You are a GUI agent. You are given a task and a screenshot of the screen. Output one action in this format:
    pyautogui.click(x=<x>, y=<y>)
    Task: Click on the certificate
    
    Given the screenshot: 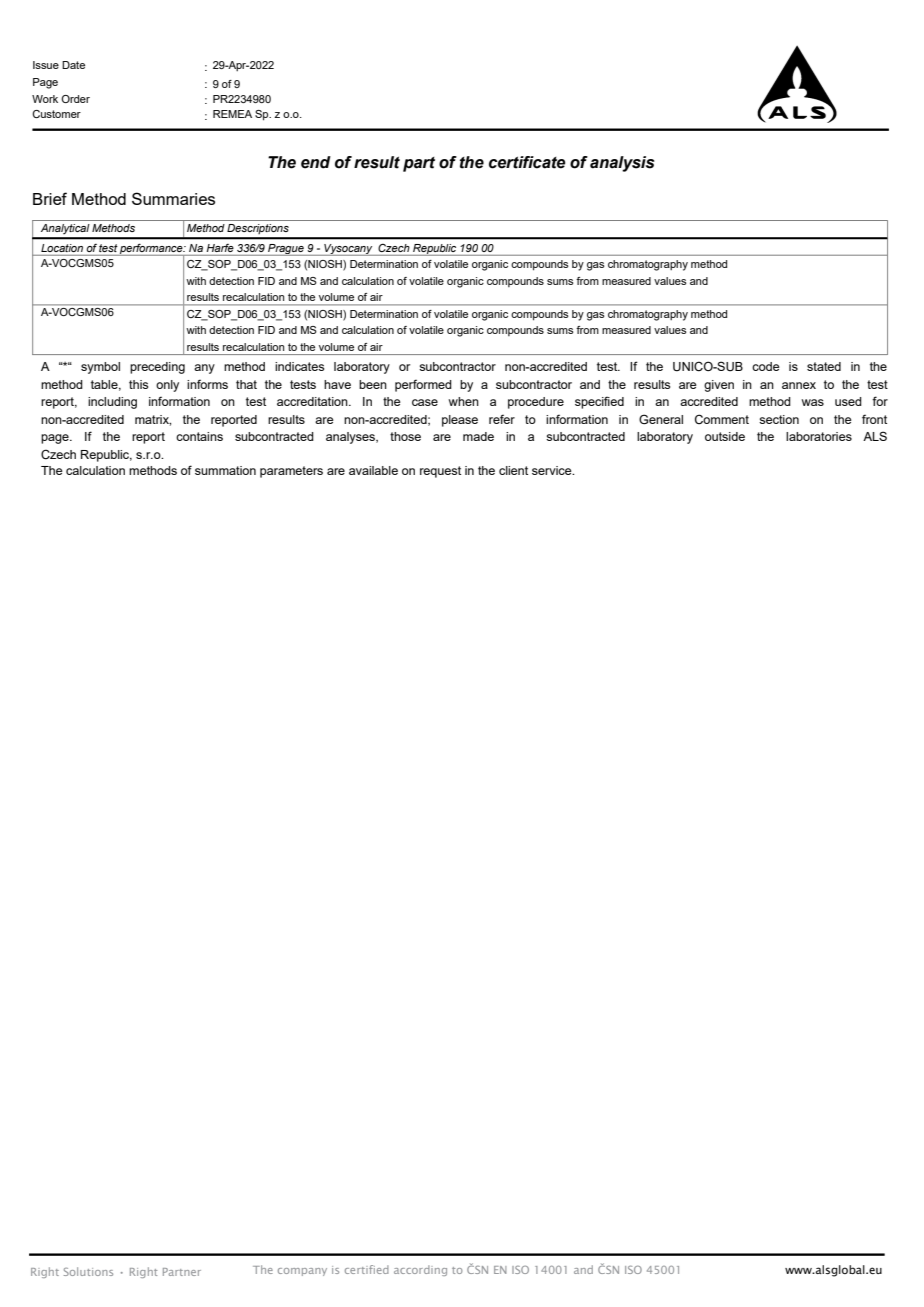 What is the action you would take?
    pyautogui.click(x=527, y=162)
